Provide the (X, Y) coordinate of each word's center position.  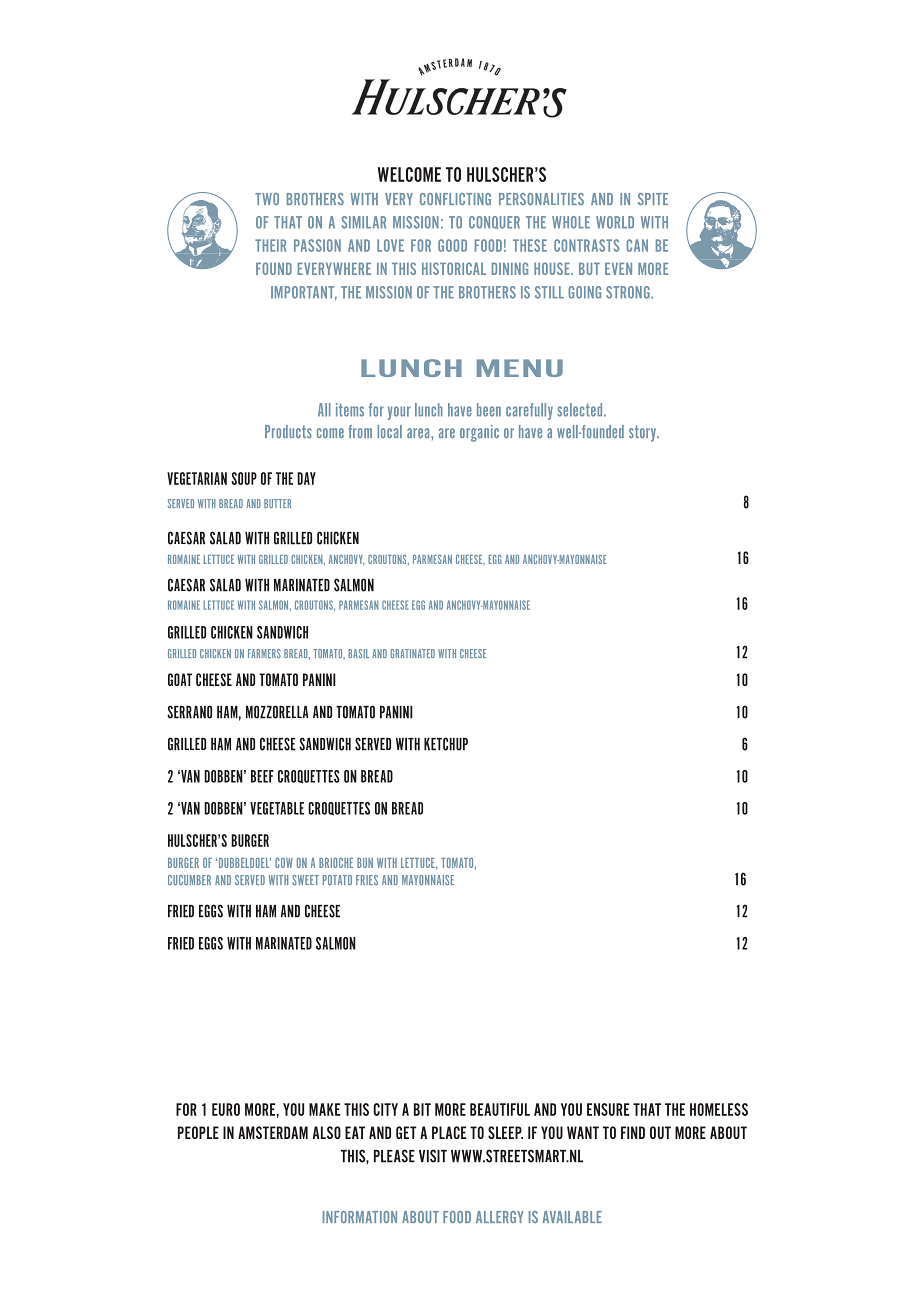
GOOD (452, 245)
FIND (633, 1132)
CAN (637, 245)
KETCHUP (446, 744)
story (643, 433)
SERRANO (189, 712)
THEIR (270, 245)
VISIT (433, 1156)
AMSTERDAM (273, 1132)
